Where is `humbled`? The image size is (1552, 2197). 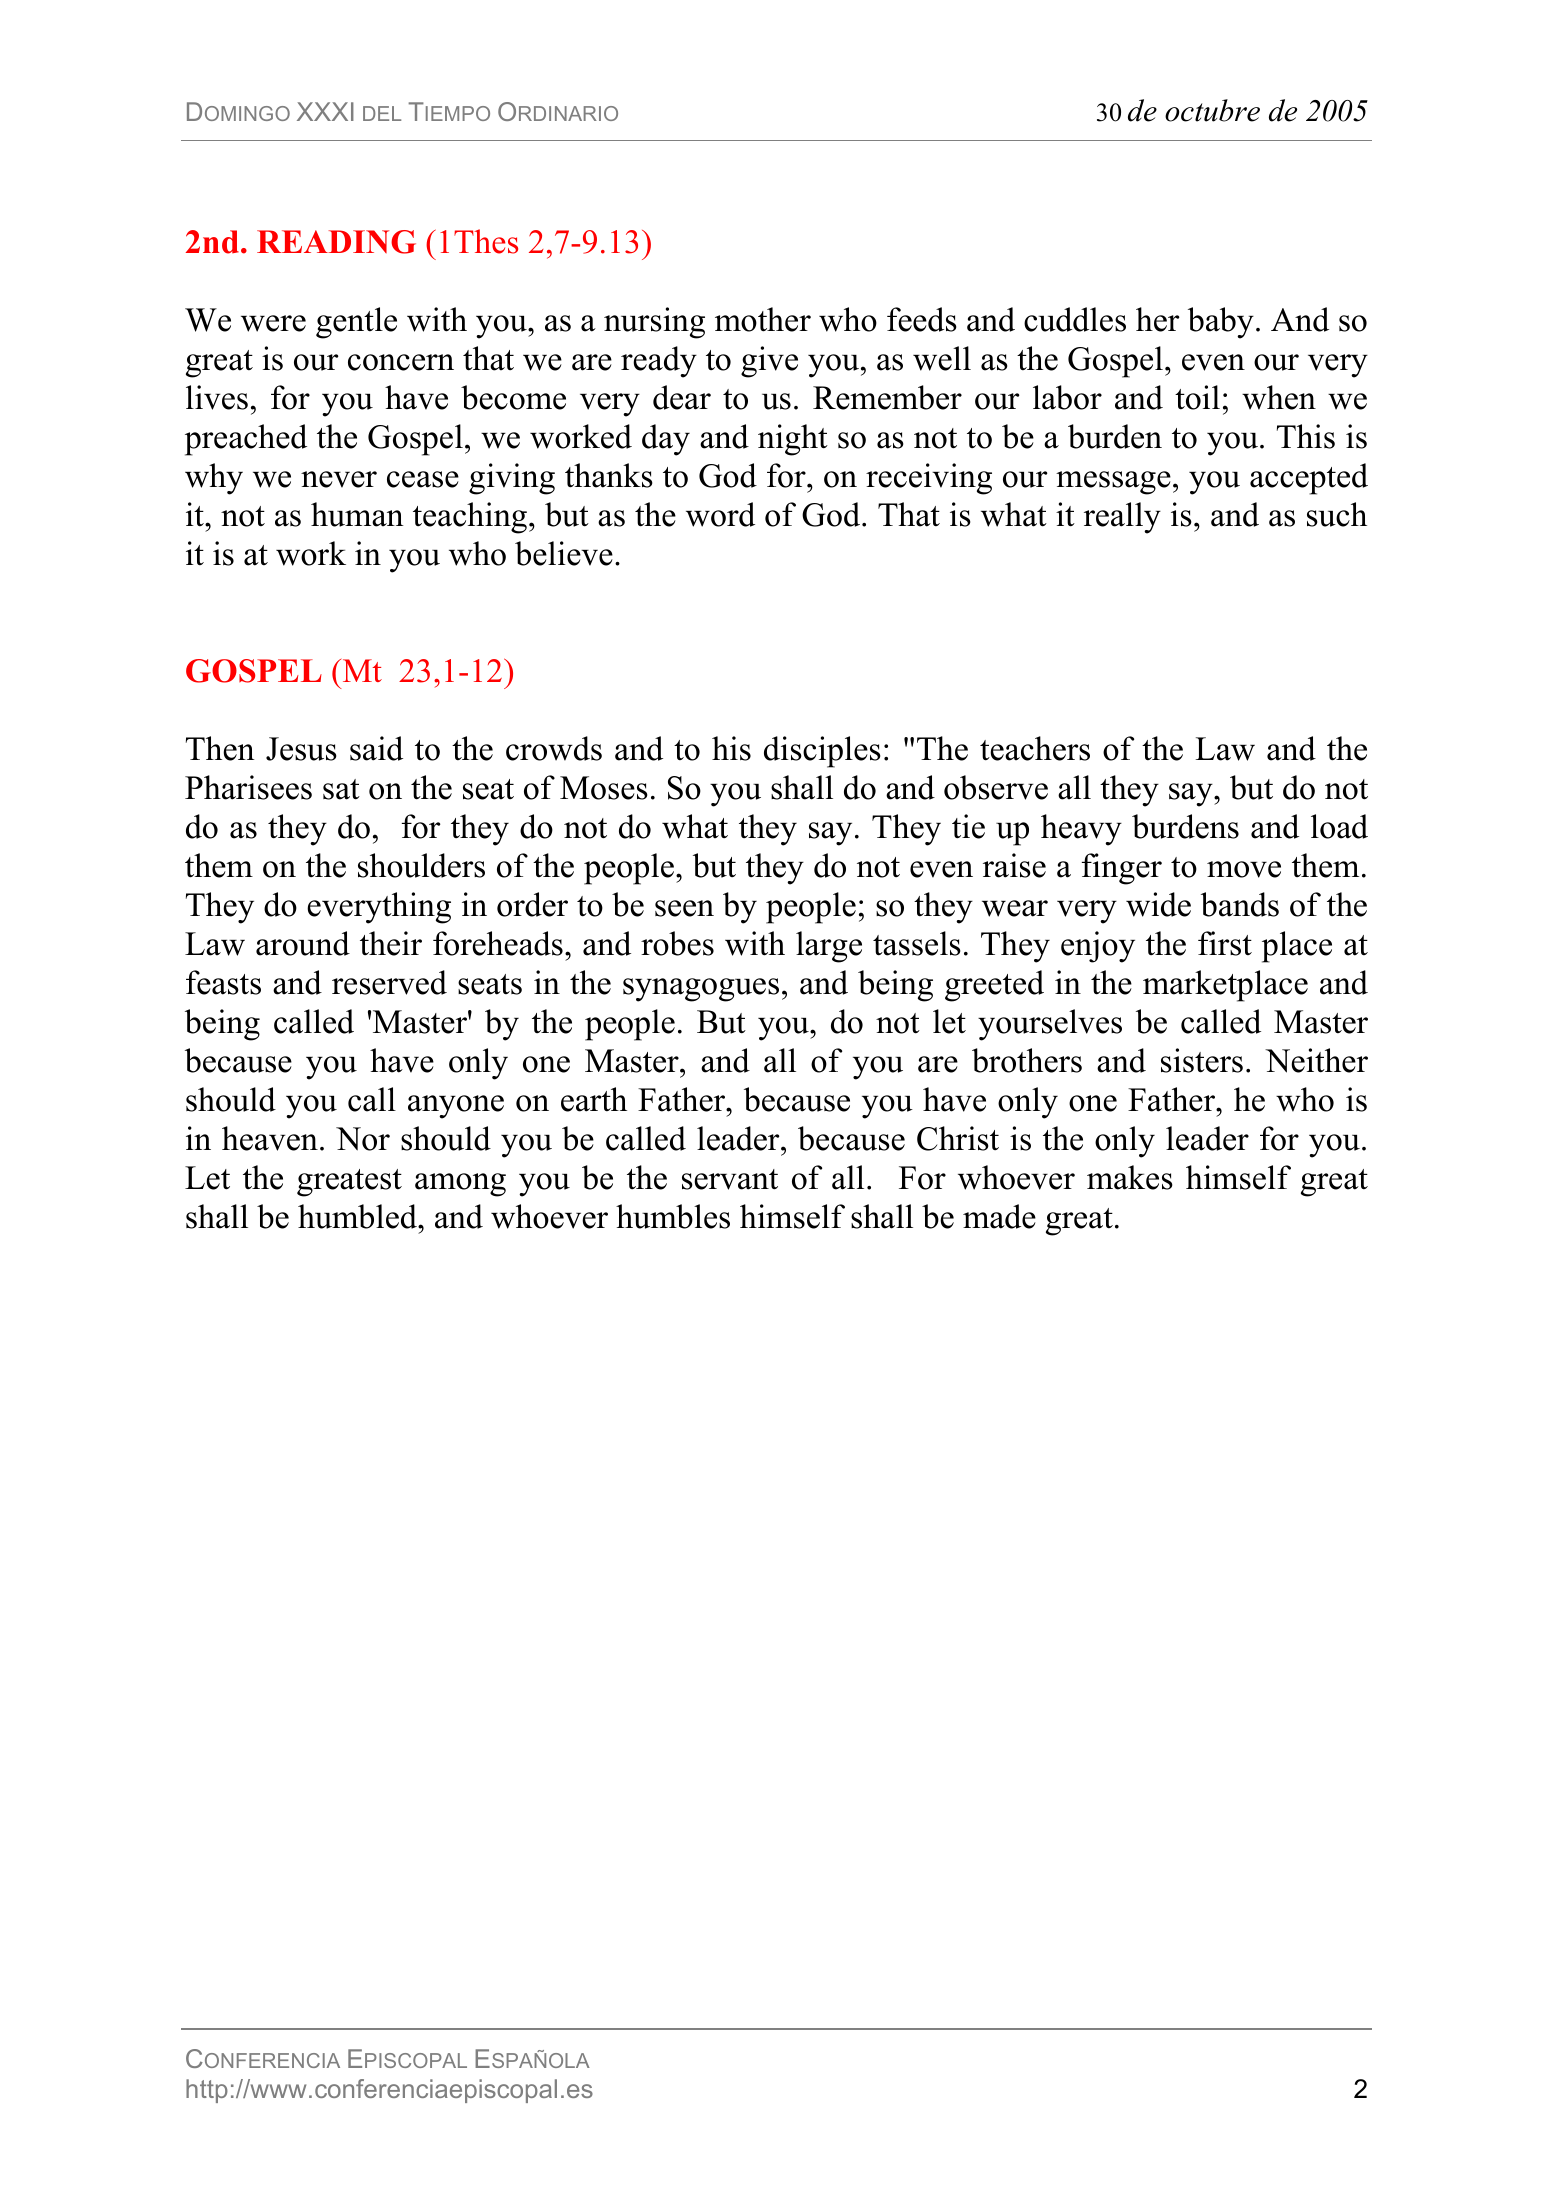 humbled is located at coordinates (358, 1216).
